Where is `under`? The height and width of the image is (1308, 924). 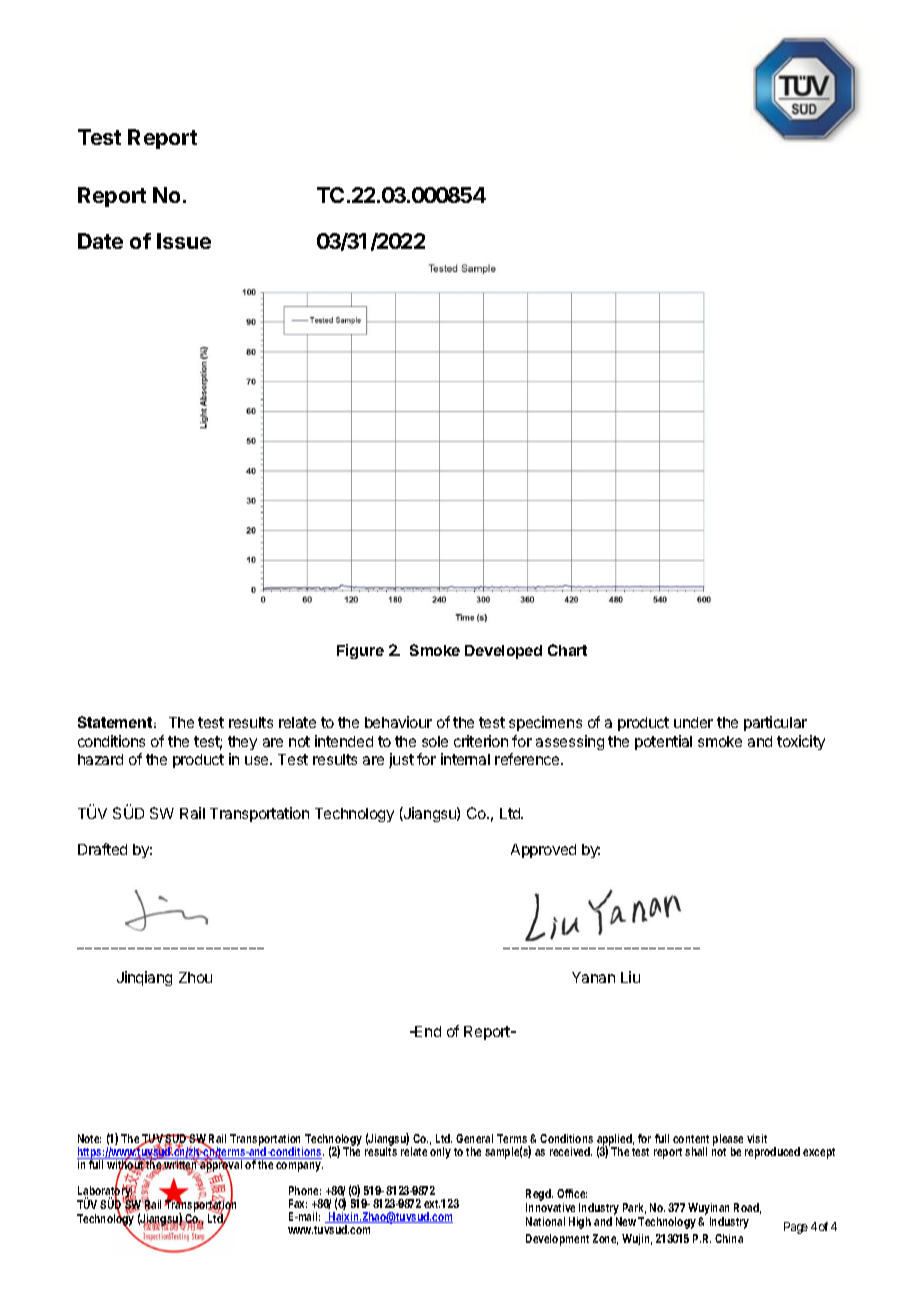
under is located at coordinates (693, 722).
